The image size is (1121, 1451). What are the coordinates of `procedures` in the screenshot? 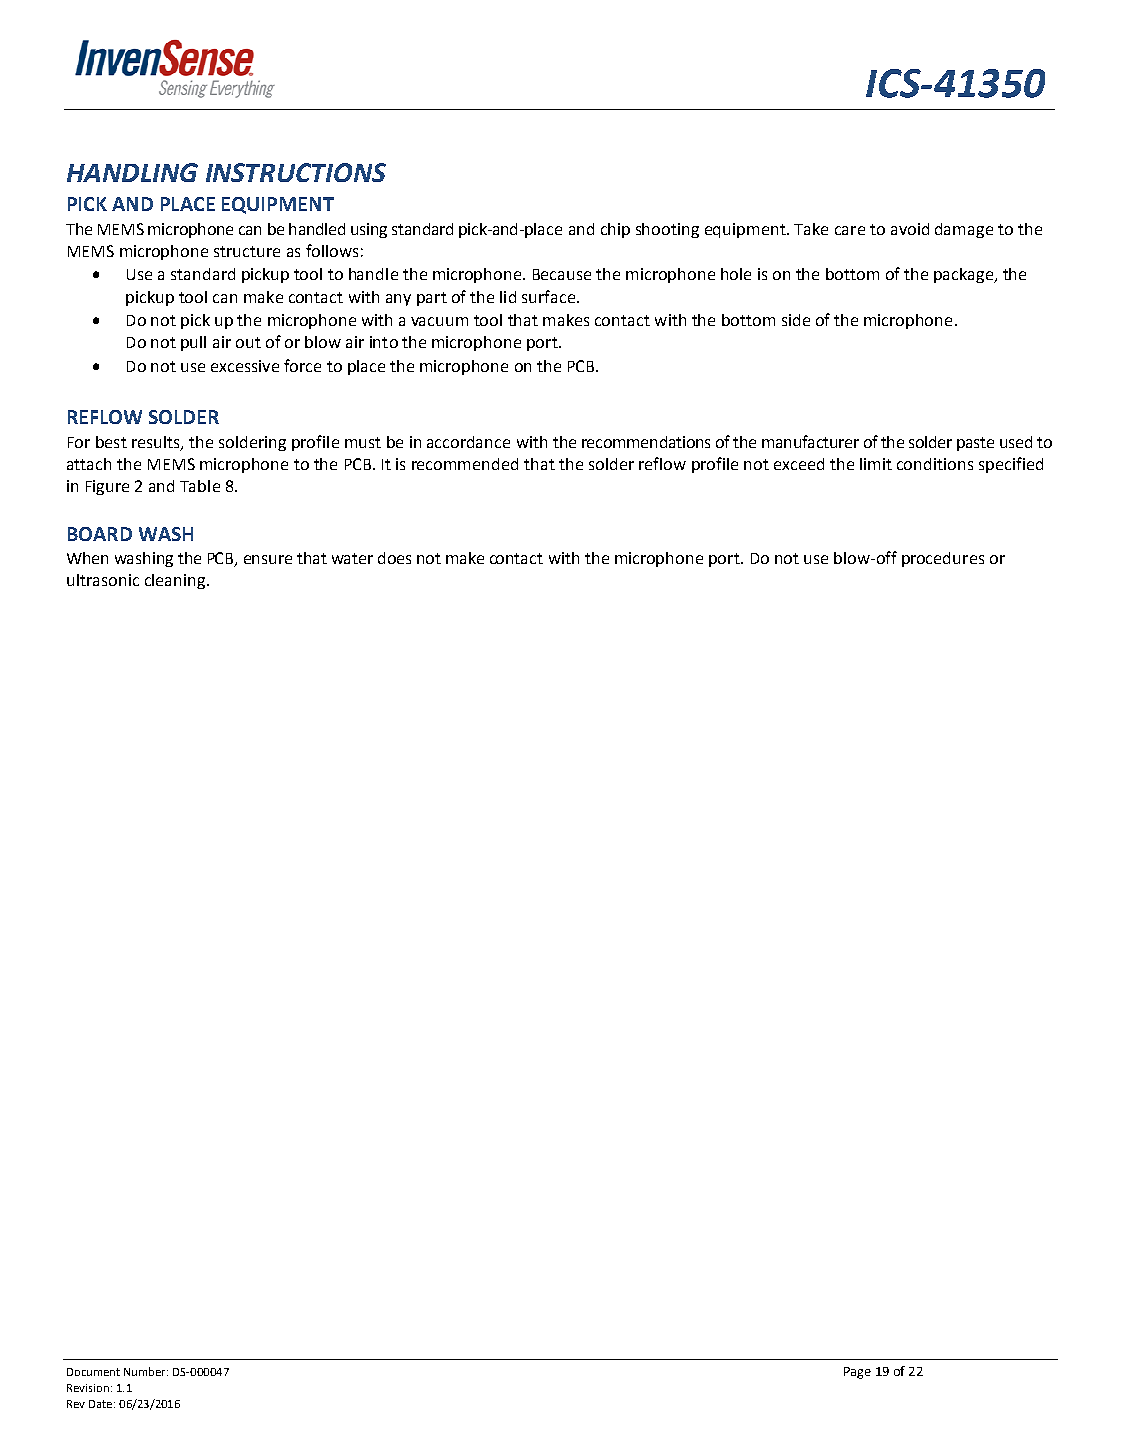 It's located at (943, 559).
